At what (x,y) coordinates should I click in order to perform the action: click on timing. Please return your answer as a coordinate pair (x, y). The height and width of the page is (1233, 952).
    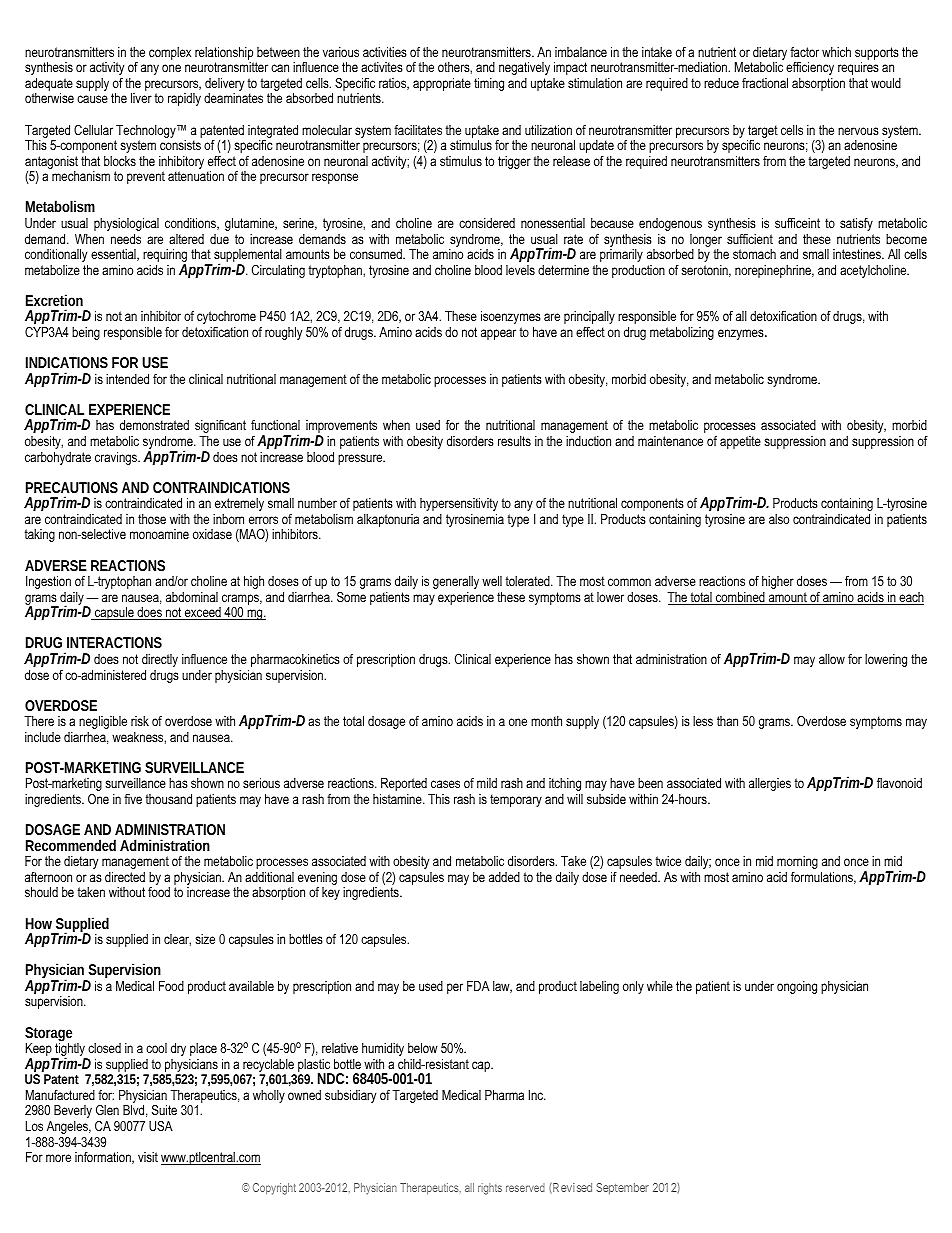
    Looking at the image, I should click on (489, 84).
